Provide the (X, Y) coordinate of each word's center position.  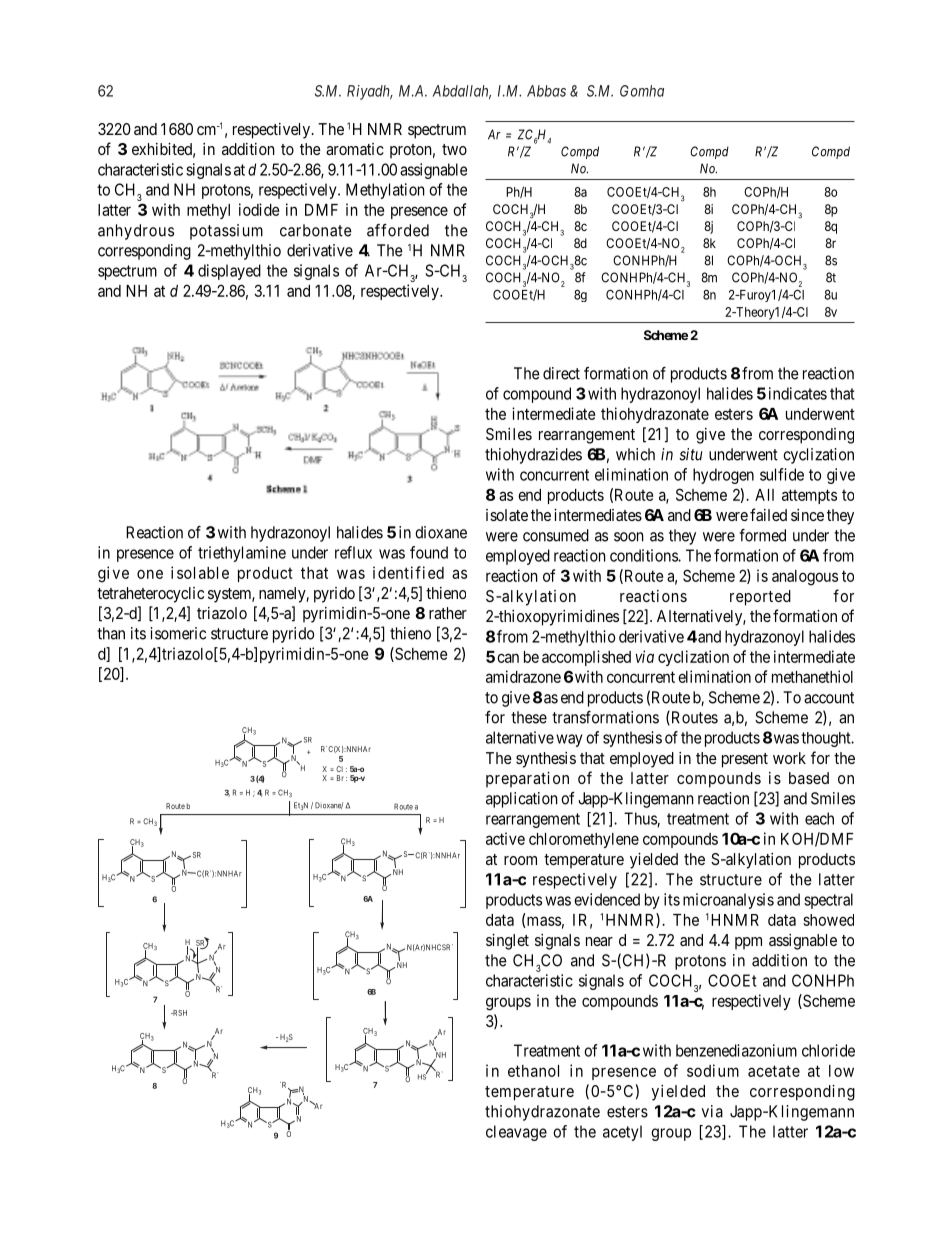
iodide (259, 209)
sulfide (782, 474)
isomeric (178, 633)
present (745, 760)
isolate (507, 515)
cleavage (516, 1133)
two (454, 149)
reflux (353, 552)
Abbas (546, 91)
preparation (527, 780)
